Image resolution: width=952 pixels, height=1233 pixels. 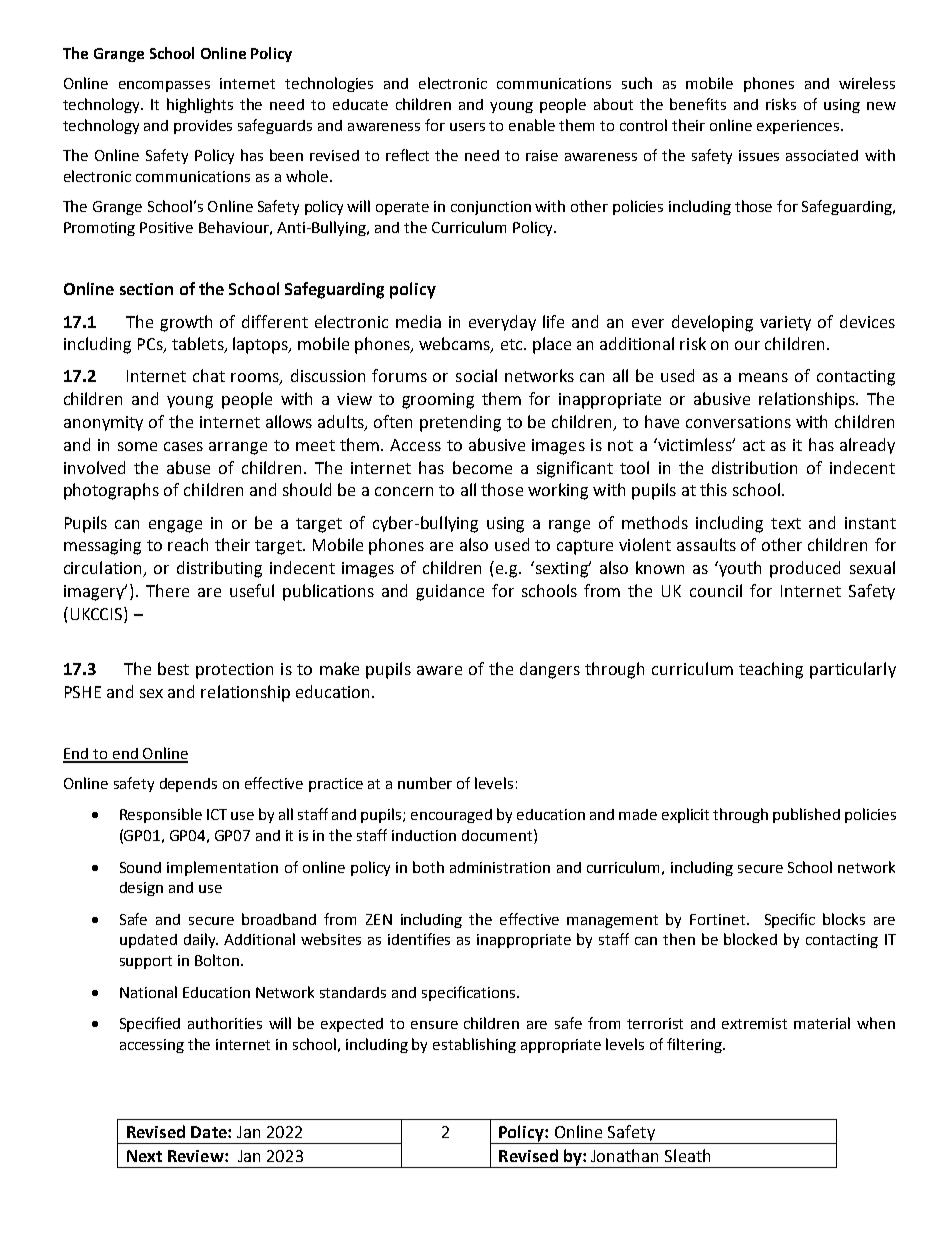 I want to click on webcams, so click(x=455, y=345).
